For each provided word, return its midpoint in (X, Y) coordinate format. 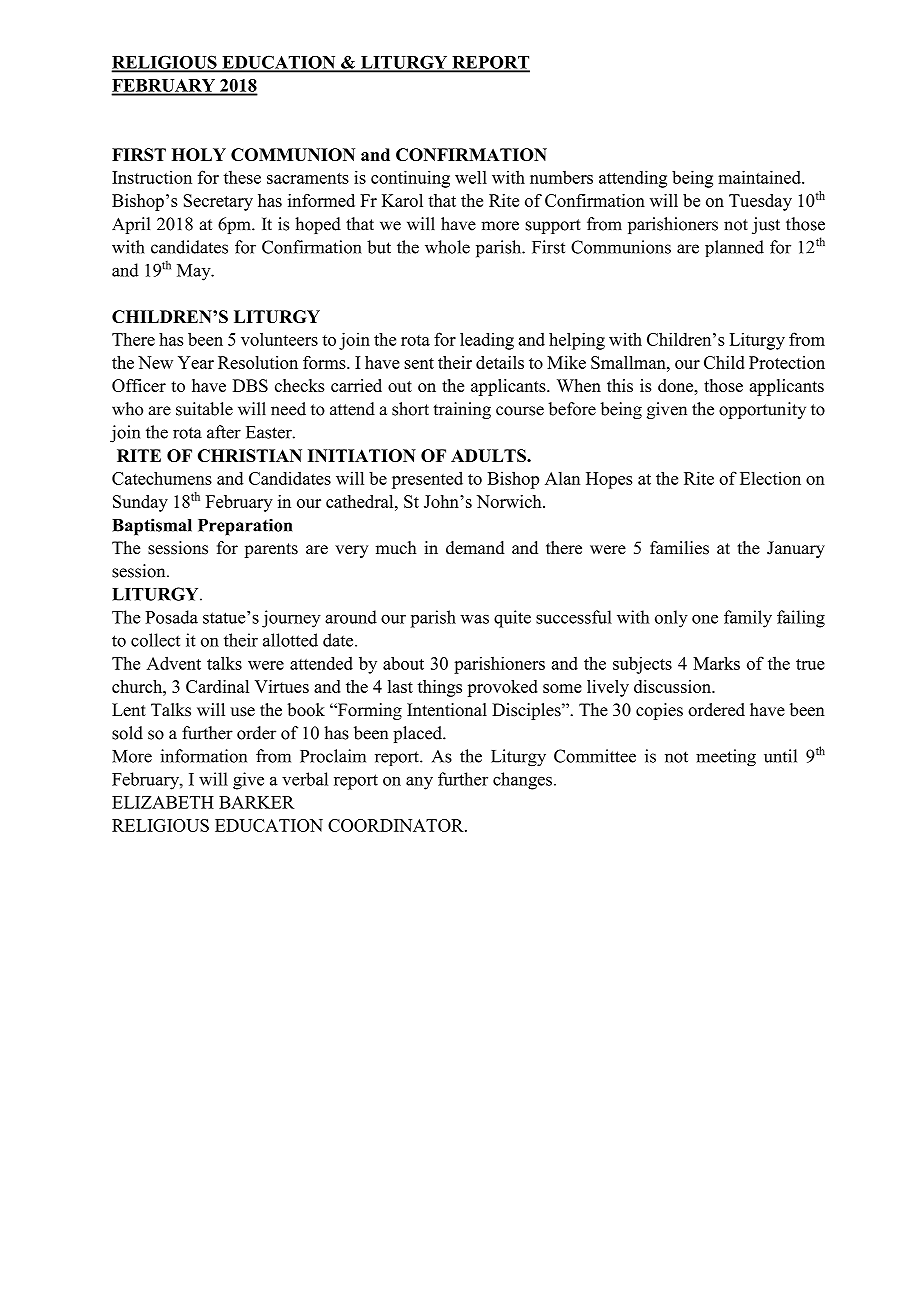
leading (487, 341)
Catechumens (162, 478)
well (471, 177)
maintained (760, 177)
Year (196, 362)
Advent (174, 663)
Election (770, 478)
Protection (787, 362)
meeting (726, 758)
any (419, 783)
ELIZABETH (163, 802)
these (242, 177)
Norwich (510, 501)
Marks (716, 663)
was (474, 619)
